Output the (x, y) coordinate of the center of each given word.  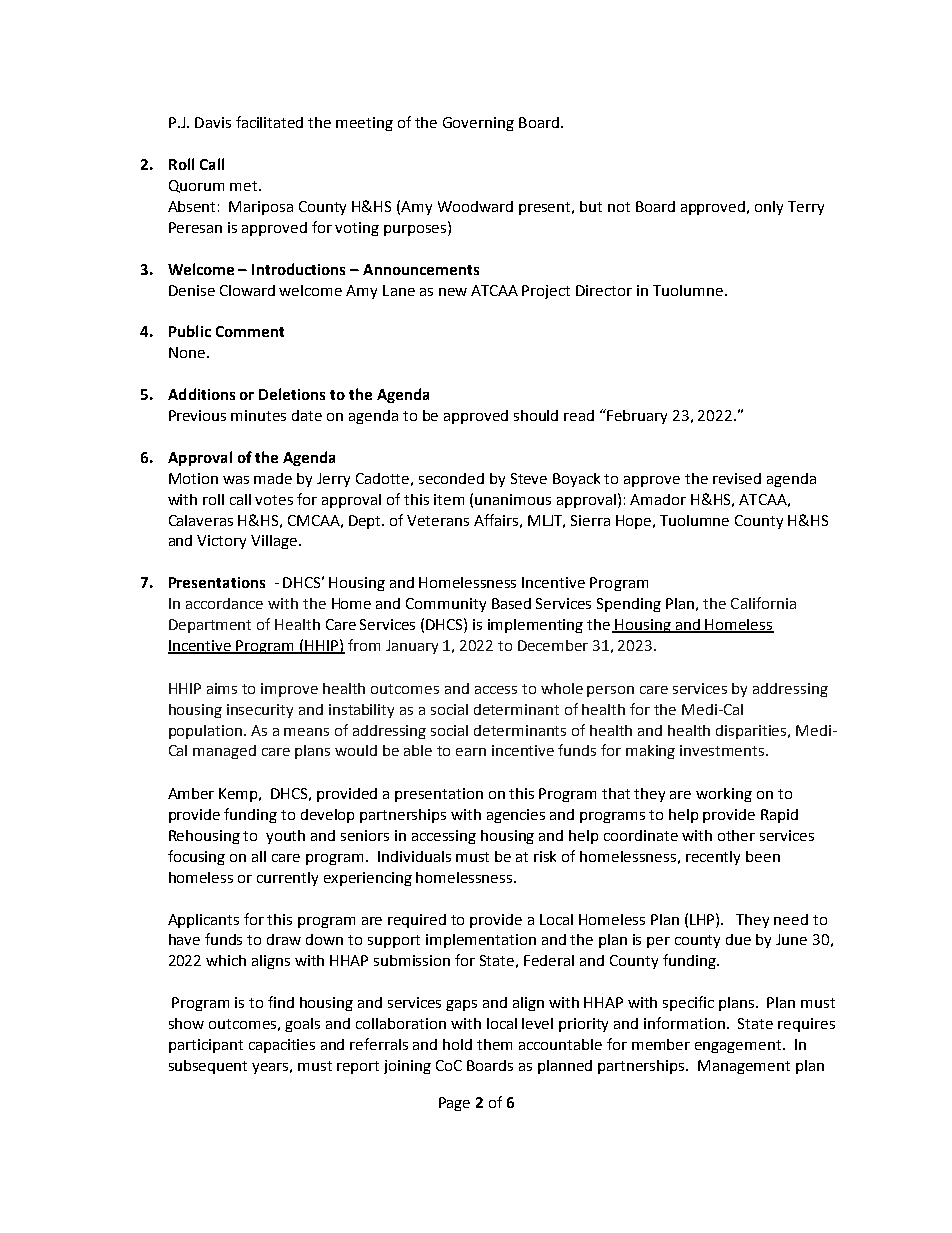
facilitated (269, 122)
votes (274, 500)
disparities (752, 732)
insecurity (260, 711)
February (637, 417)
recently (713, 858)
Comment (250, 331)
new (453, 292)
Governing (478, 124)
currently (287, 879)
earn (471, 752)
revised (737, 478)
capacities (282, 1046)
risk (545, 856)
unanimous (513, 499)
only (769, 208)
